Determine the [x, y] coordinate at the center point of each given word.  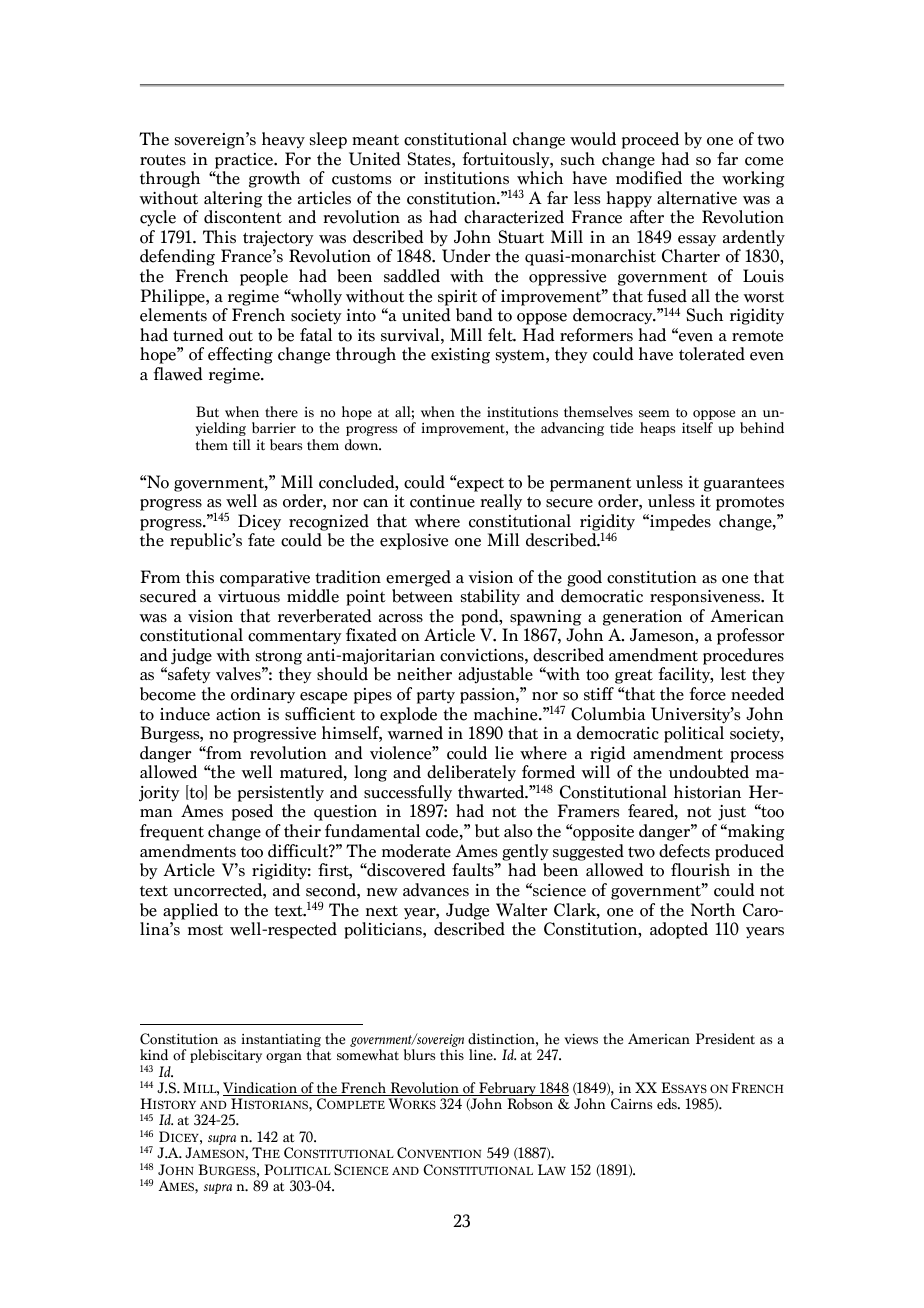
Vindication [261, 1089]
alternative [697, 198]
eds [668, 1104]
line [482, 1055]
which [540, 178]
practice [245, 161]
